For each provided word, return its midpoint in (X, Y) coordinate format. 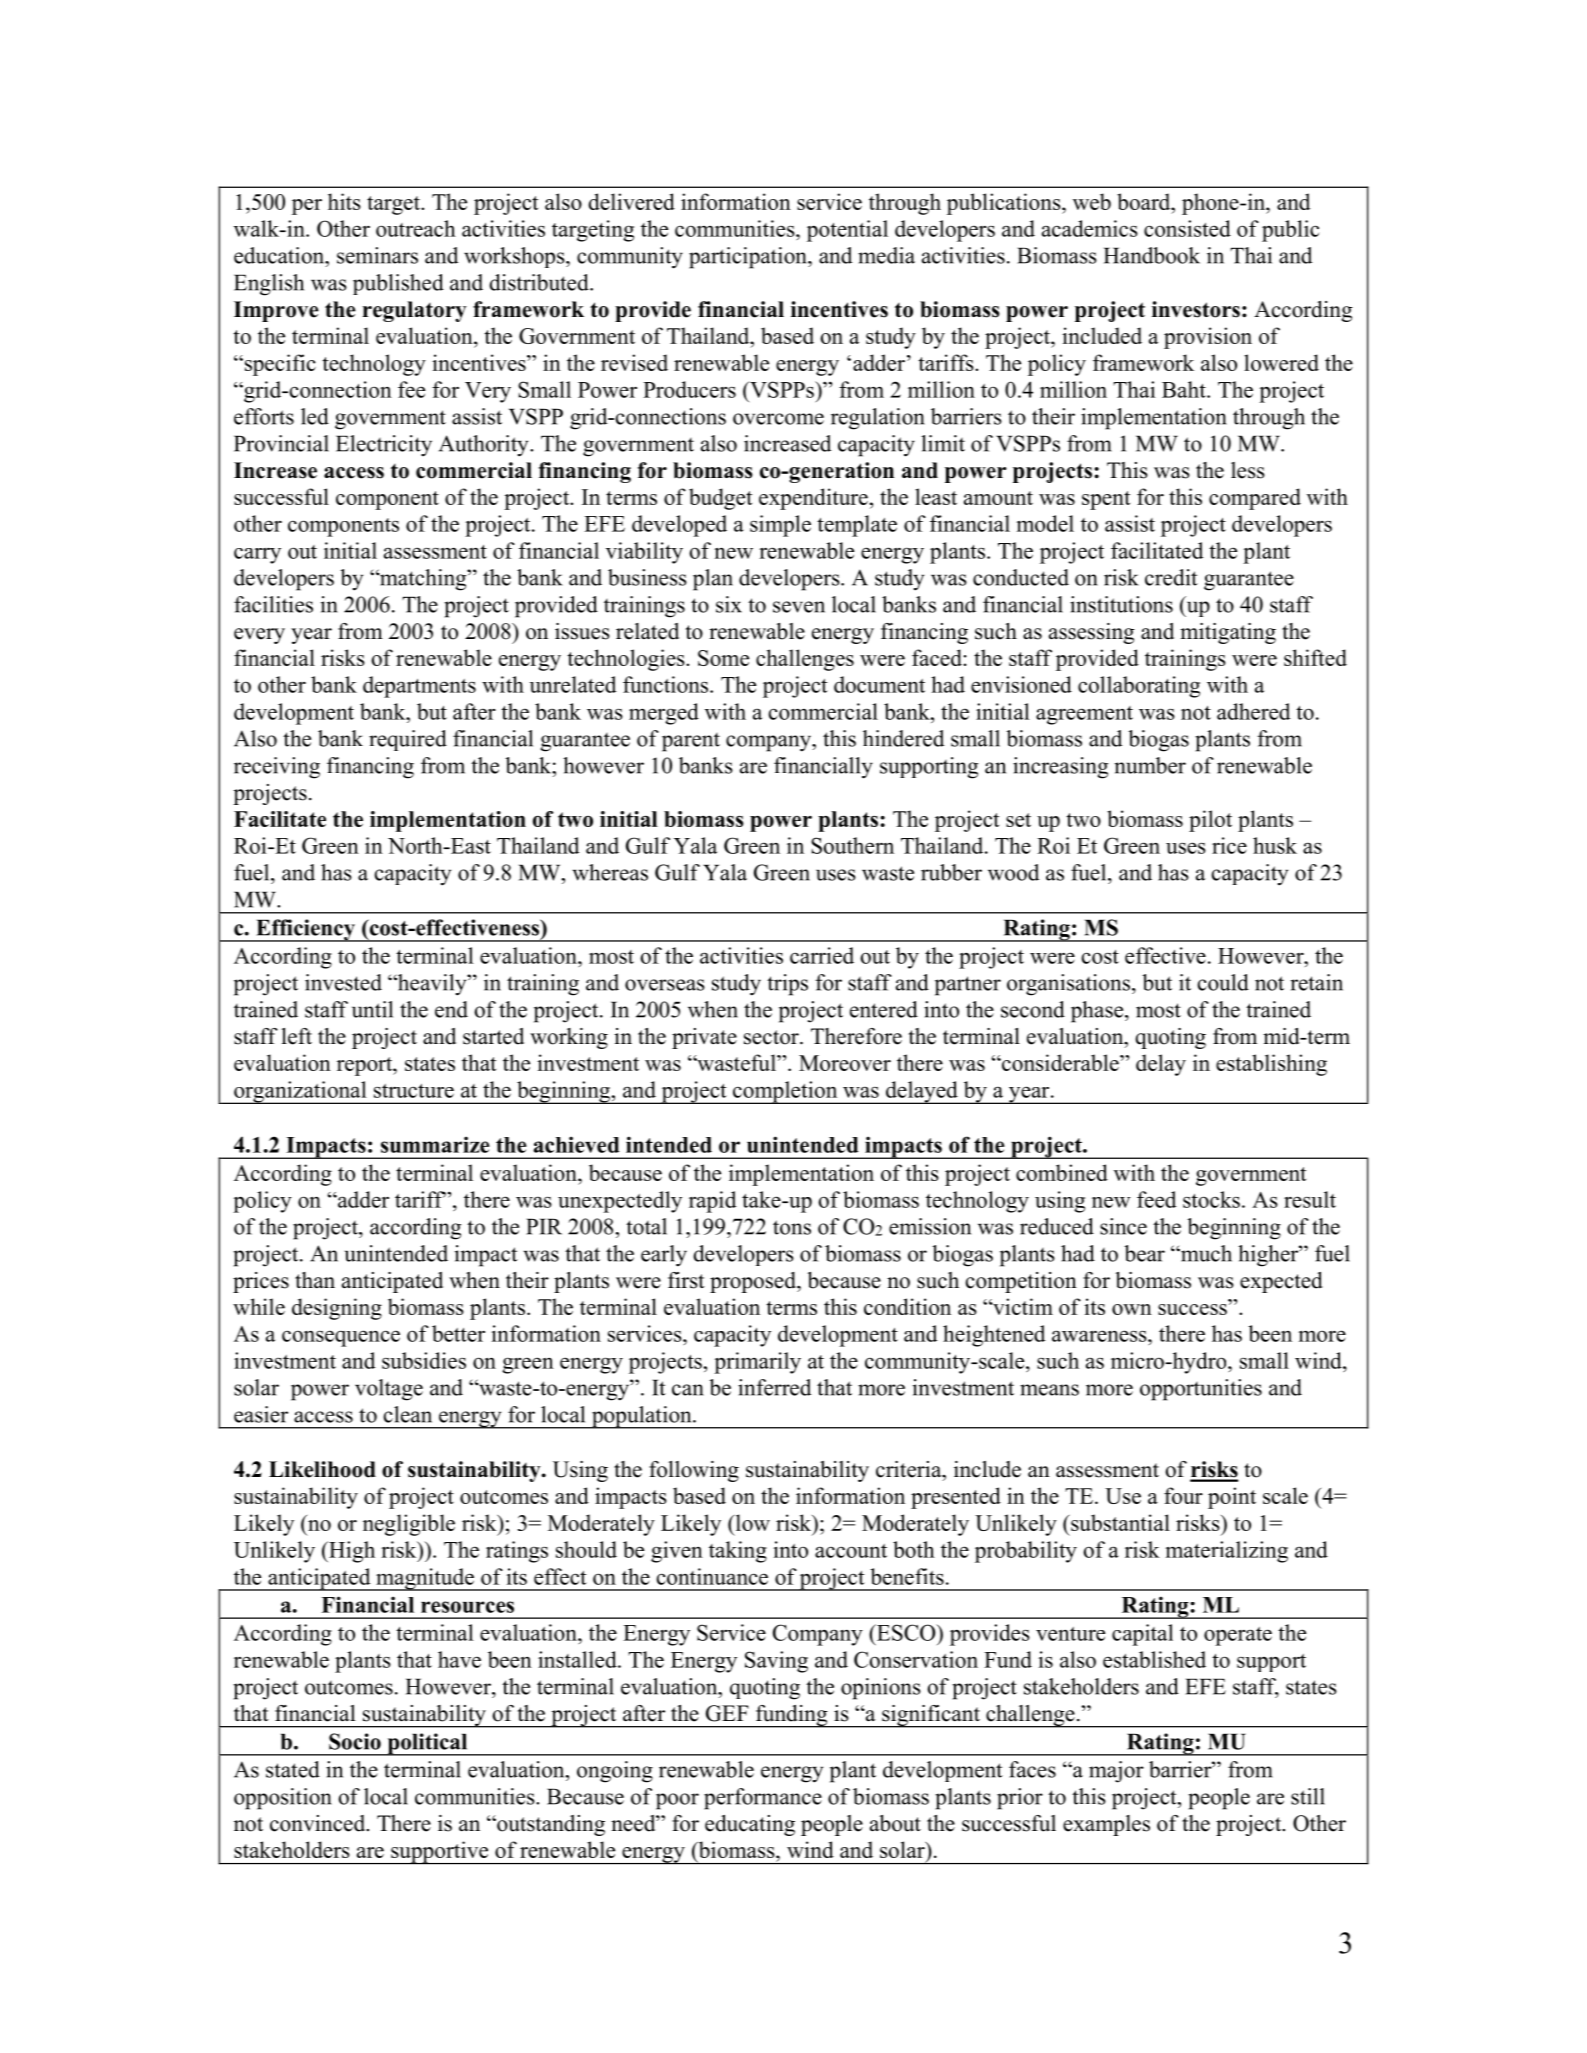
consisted (1187, 228)
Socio (355, 1741)
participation (749, 258)
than (315, 1280)
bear (1144, 1253)
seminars (377, 255)
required (408, 740)
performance (763, 1799)
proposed (754, 1282)
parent (691, 742)
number (1150, 765)
